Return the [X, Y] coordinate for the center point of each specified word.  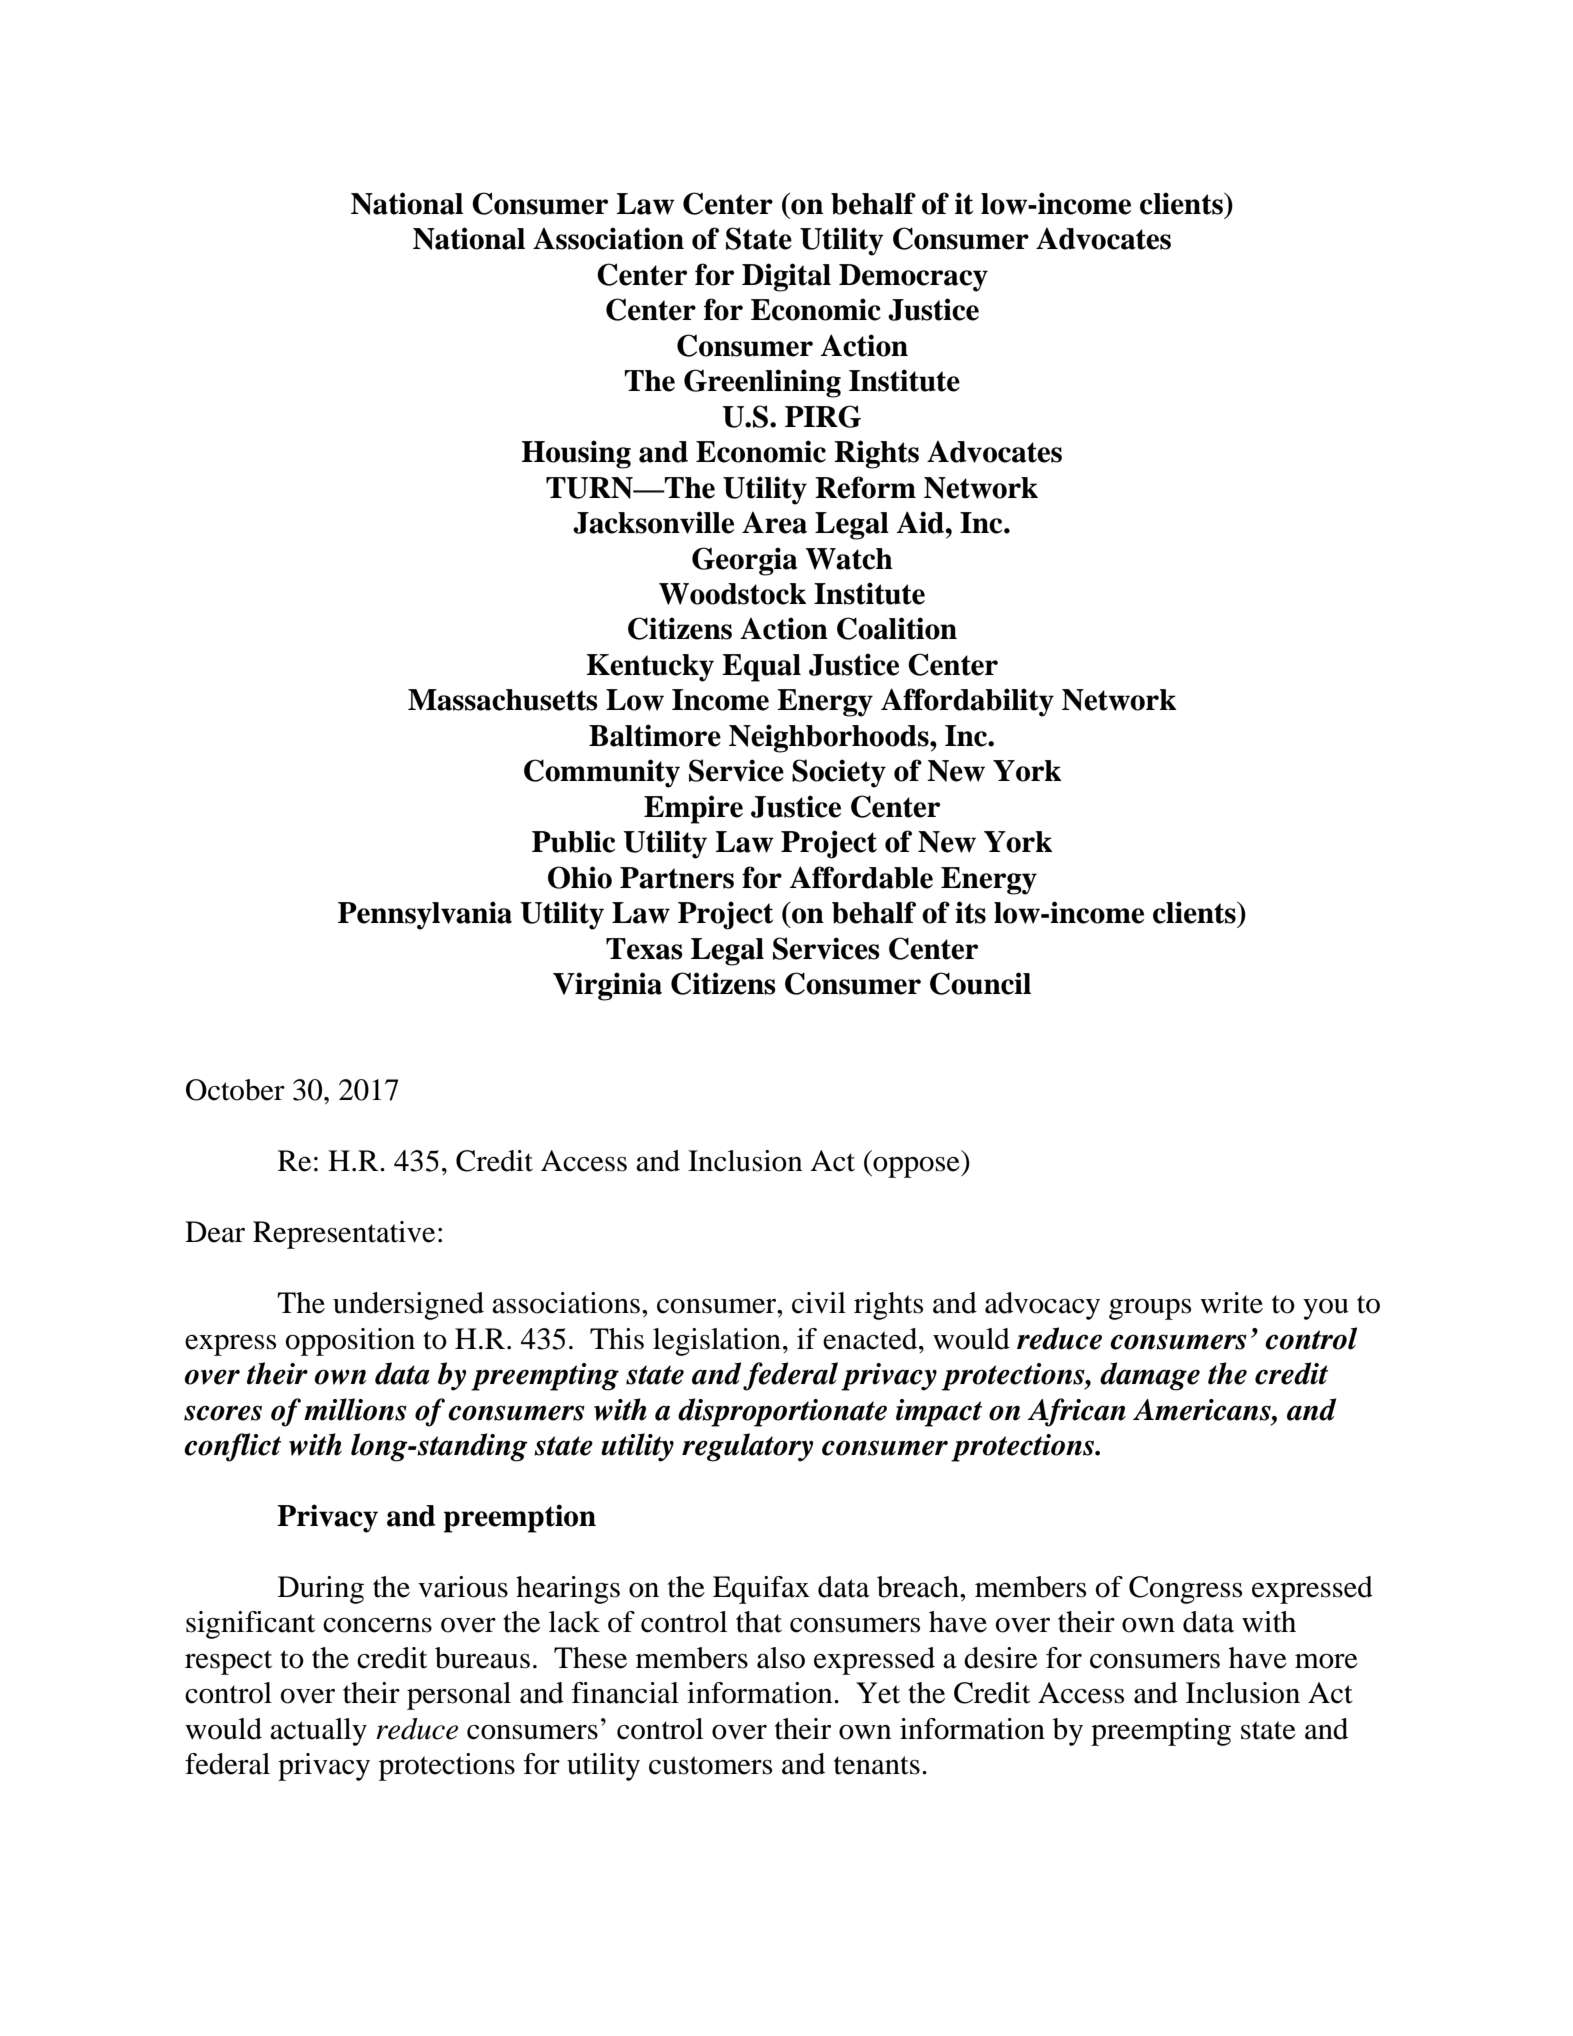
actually [318, 1732]
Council [980, 983]
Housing [576, 454]
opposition [350, 1342]
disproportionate [782, 1412]
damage [1150, 1376]
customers [710, 1765]
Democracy [913, 278]
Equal [761, 668]
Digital [786, 277]
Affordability [967, 702]
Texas [644, 949]
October [235, 1090]
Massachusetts [503, 700]
